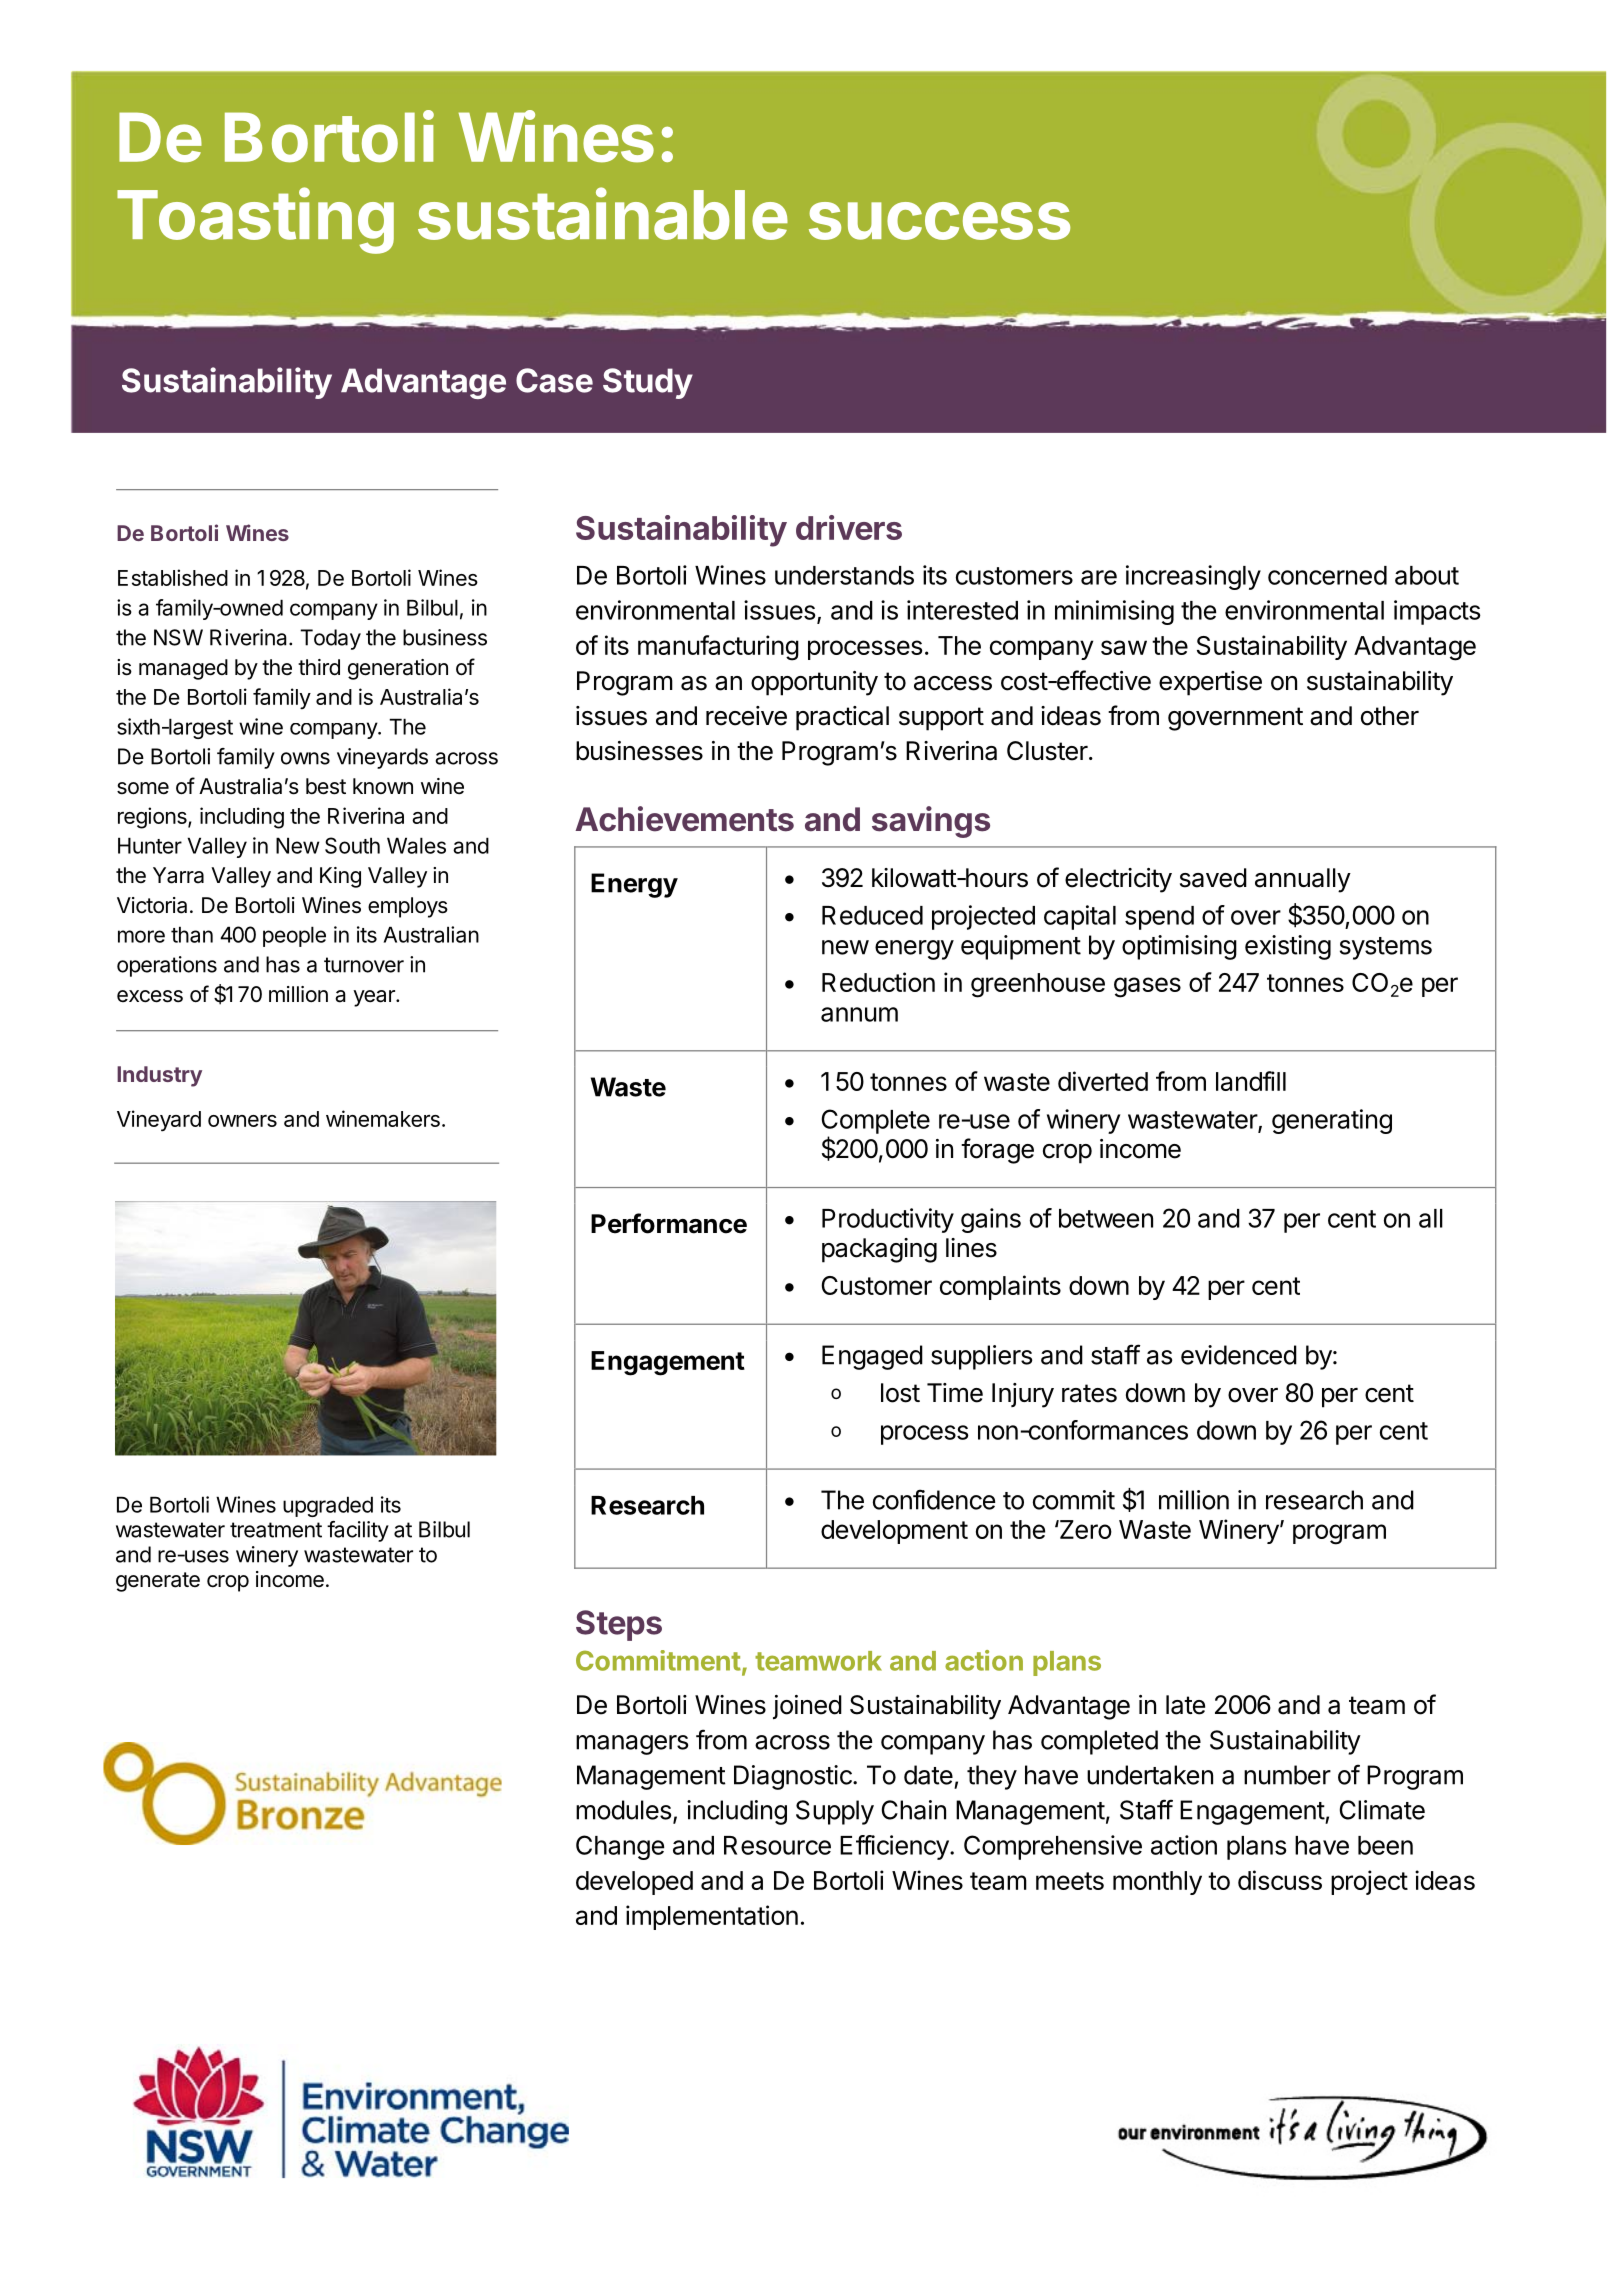 This document has width=1609, height=2276. What do you see at coordinates (255, 221) in the document?
I see `Toasting` at bounding box center [255, 221].
